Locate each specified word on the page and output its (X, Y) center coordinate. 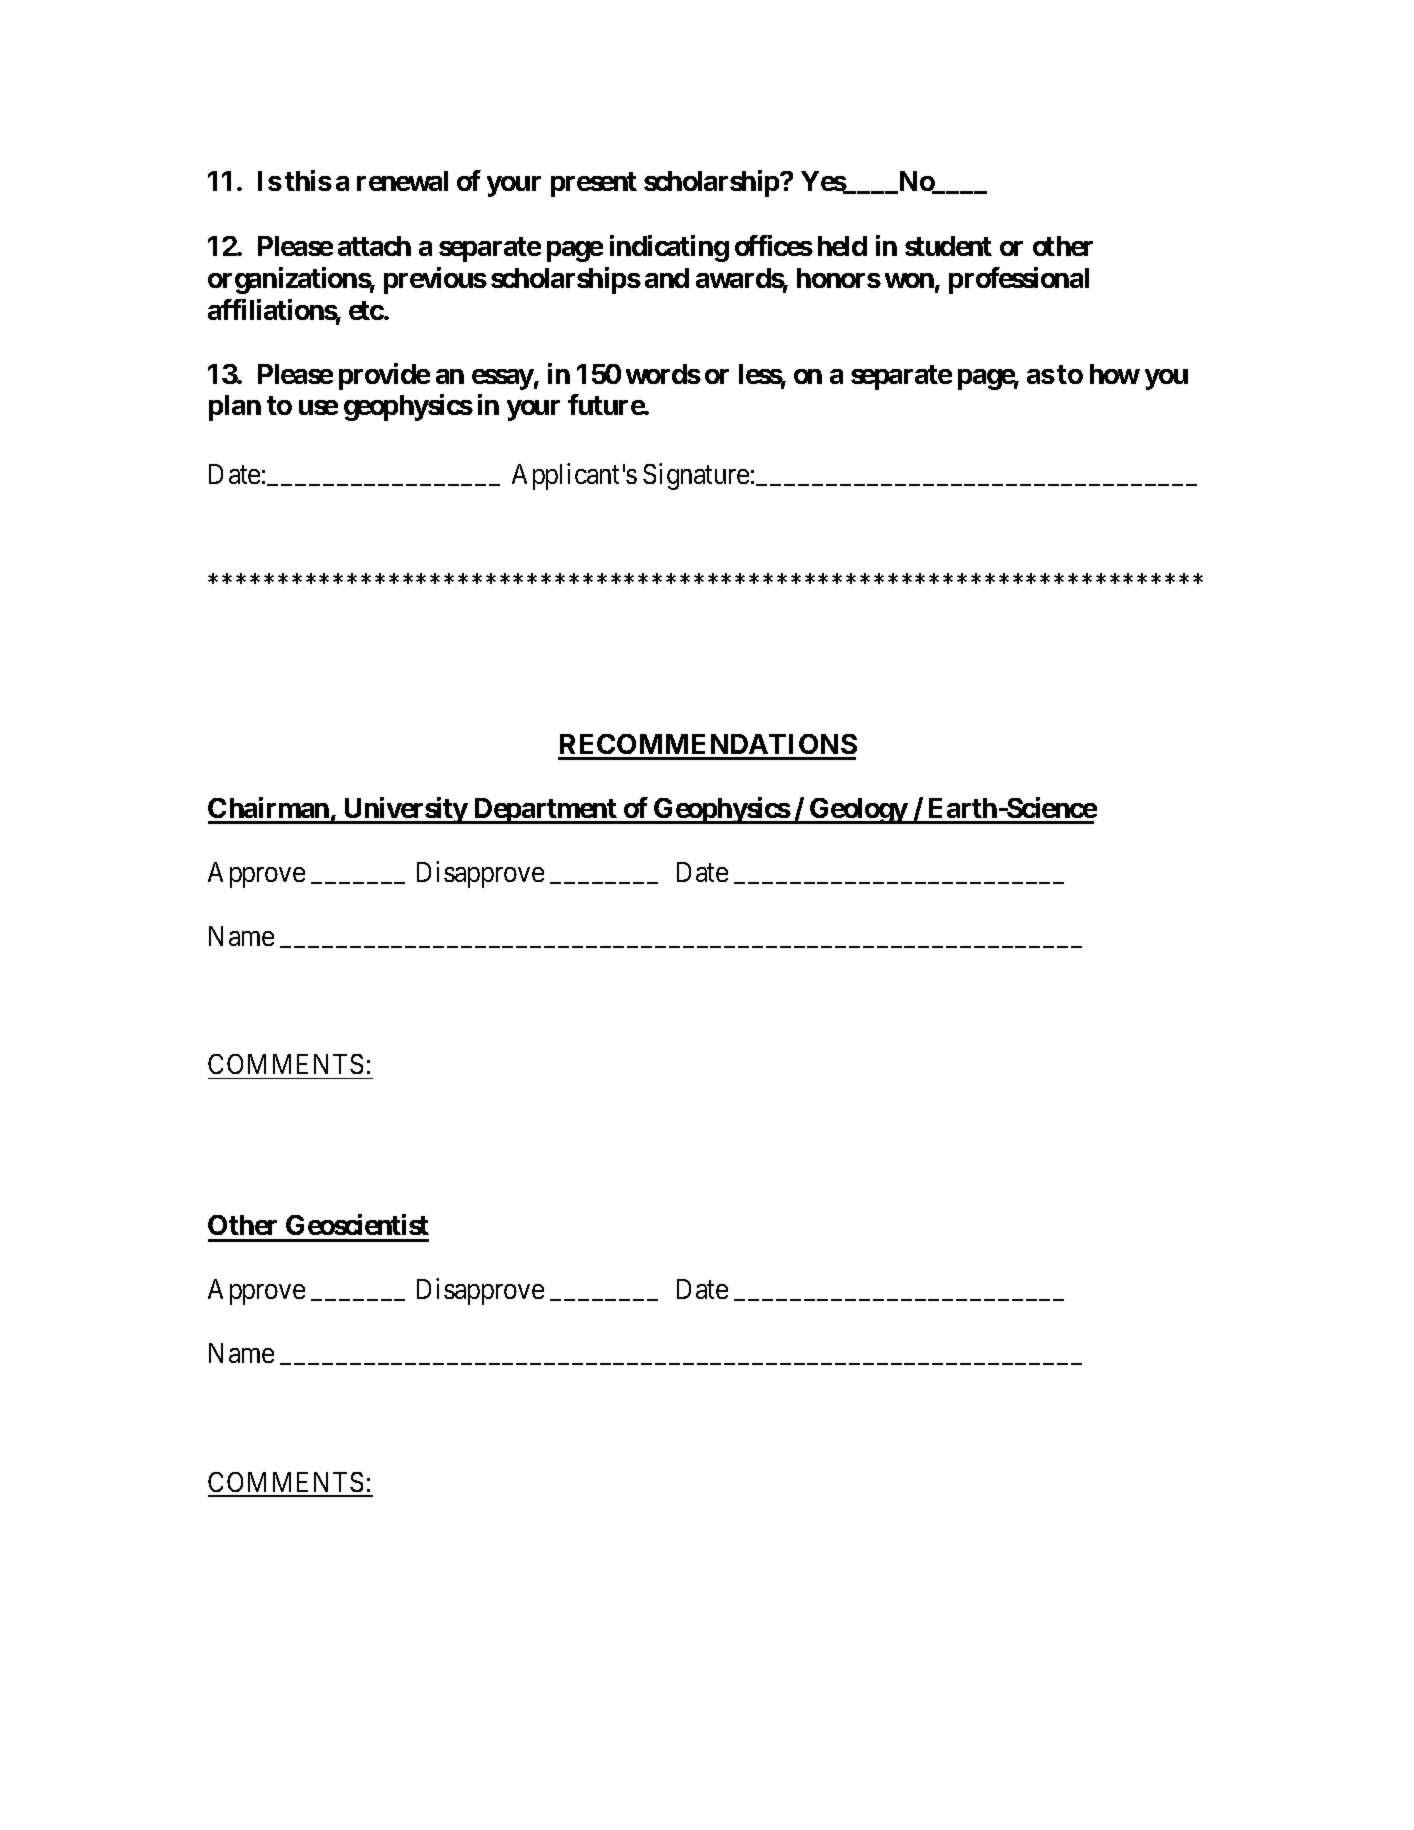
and (667, 278)
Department (545, 811)
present (594, 184)
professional (1019, 280)
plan (235, 408)
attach (374, 246)
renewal (402, 181)
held (842, 246)
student (948, 246)
